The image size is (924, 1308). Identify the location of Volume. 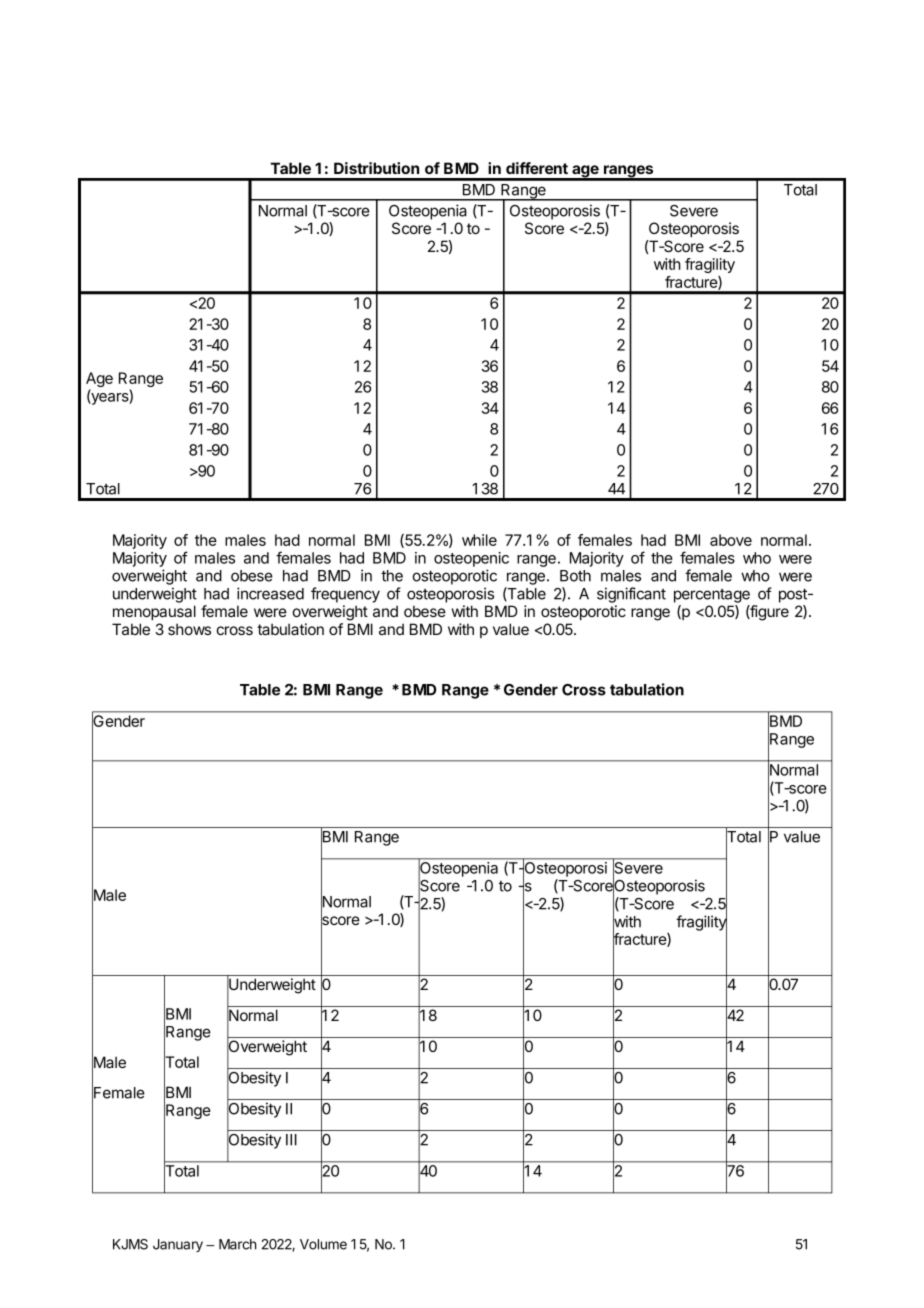
(323, 1244).
